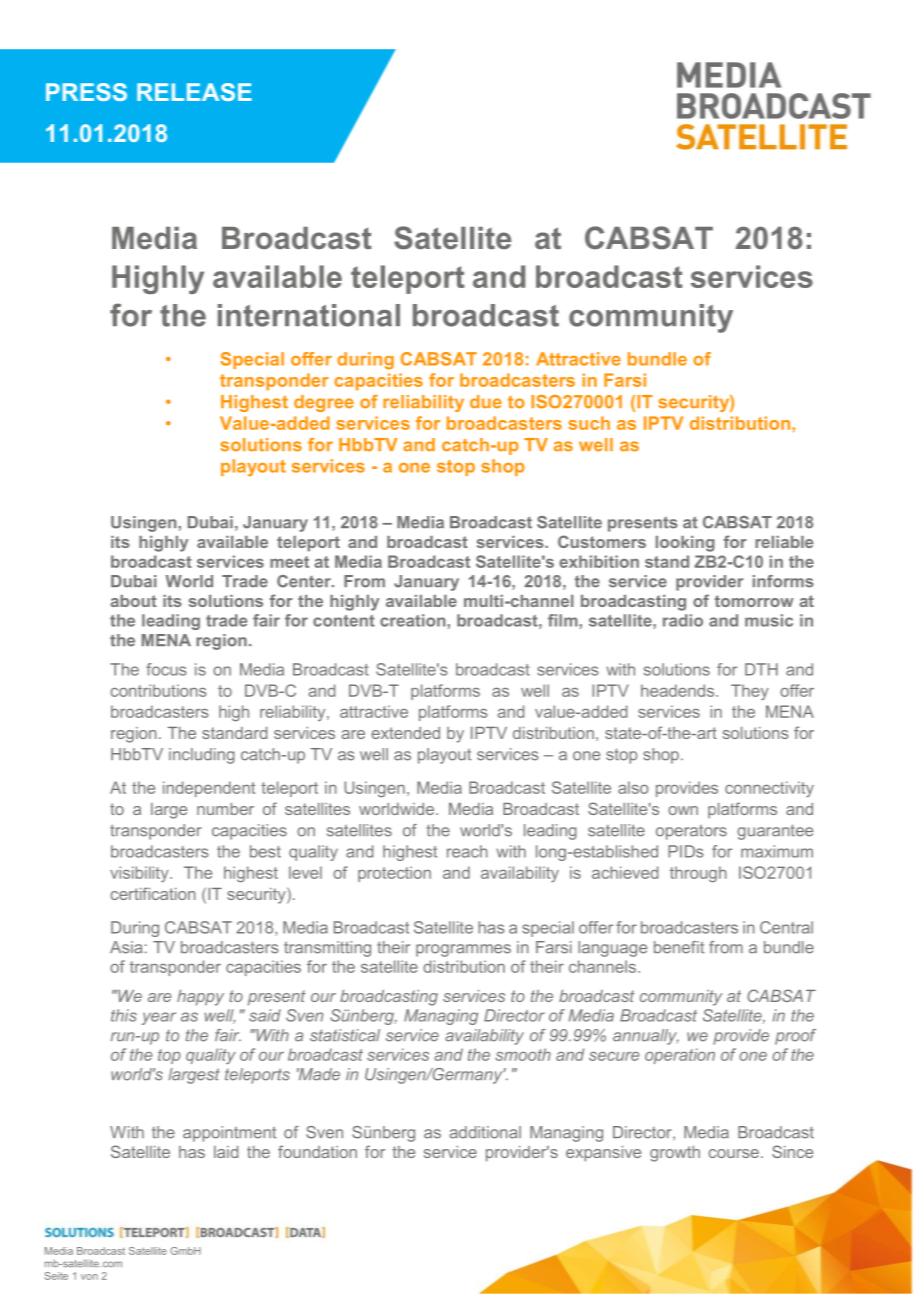 The image size is (924, 1308). Describe the element at coordinates (133, 601) in the document. I see `about` at that location.
